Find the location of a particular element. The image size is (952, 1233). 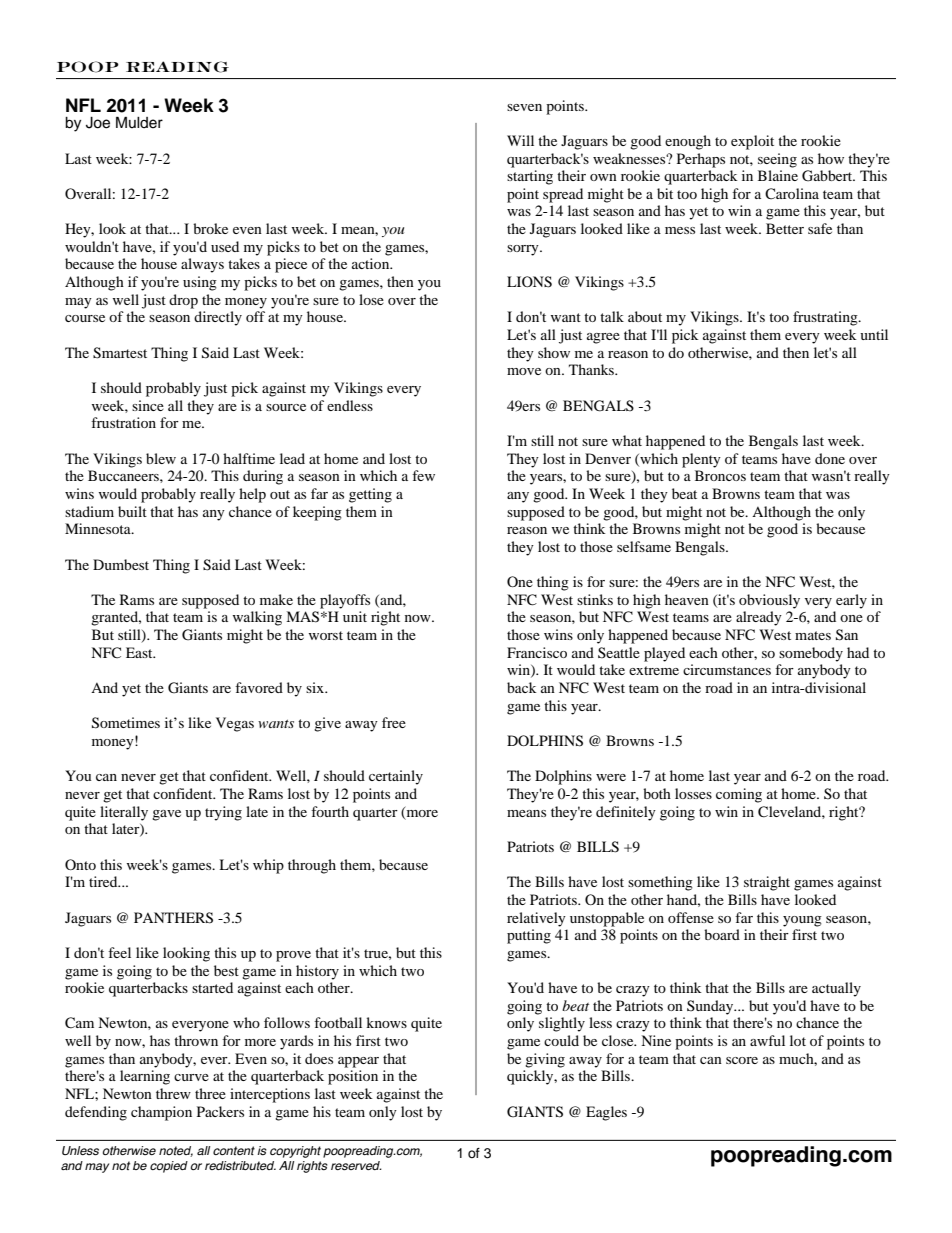

Will is located at coordinates (520, 140).
